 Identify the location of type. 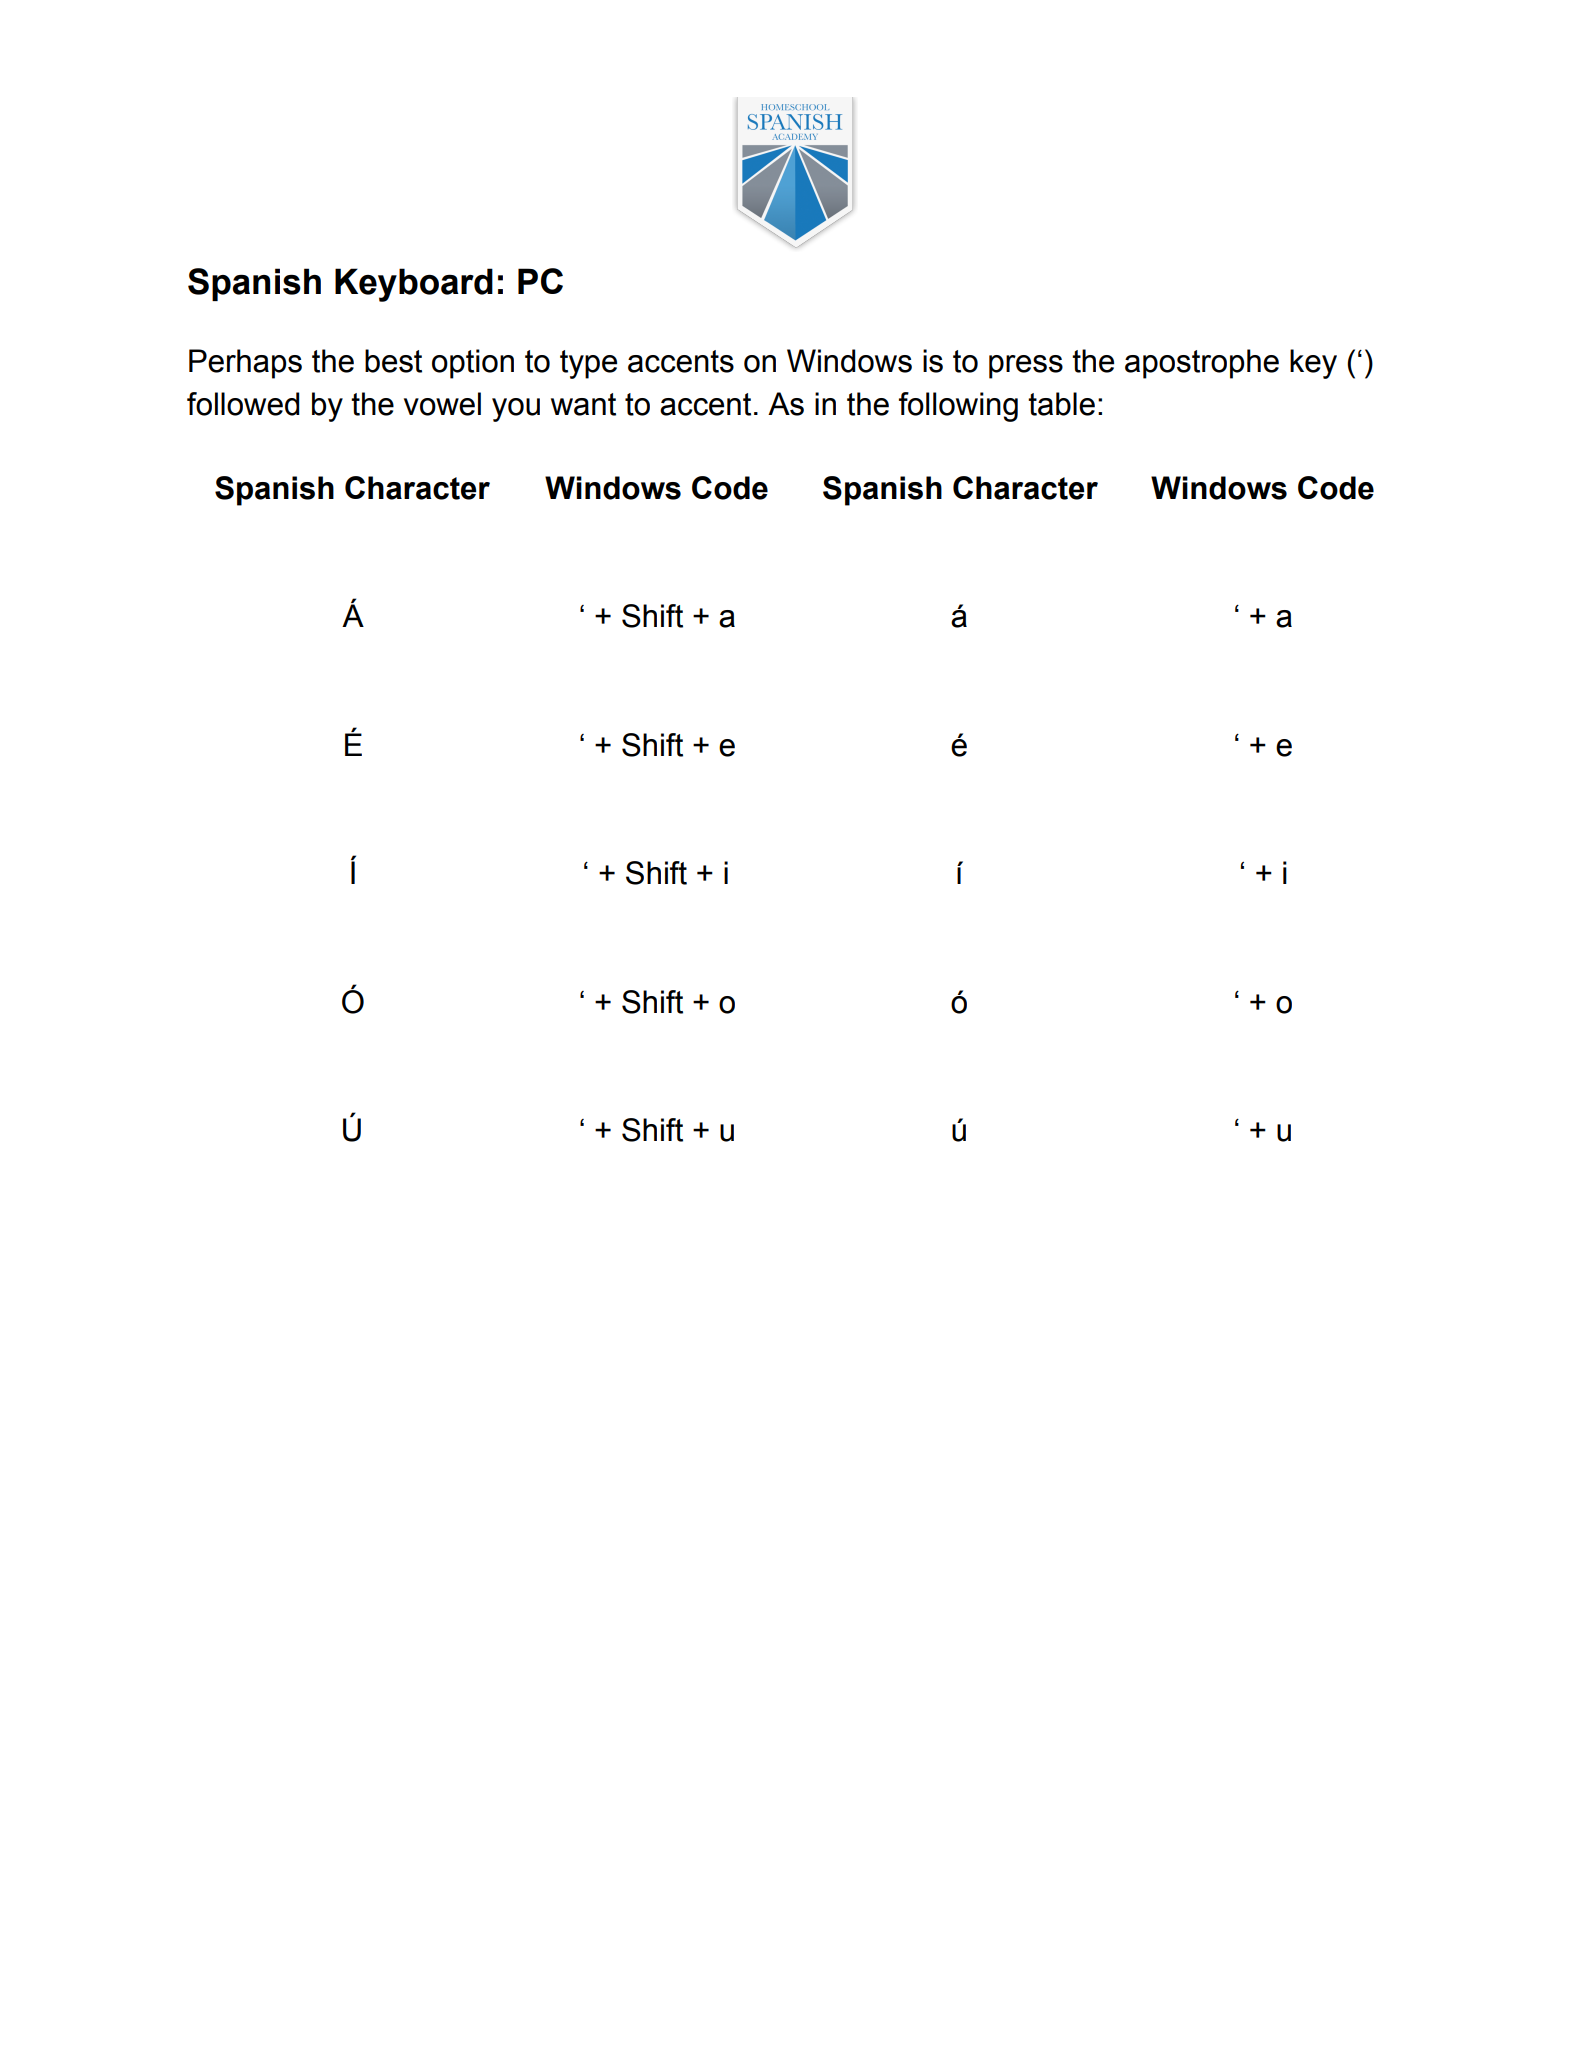
(588, 364).
